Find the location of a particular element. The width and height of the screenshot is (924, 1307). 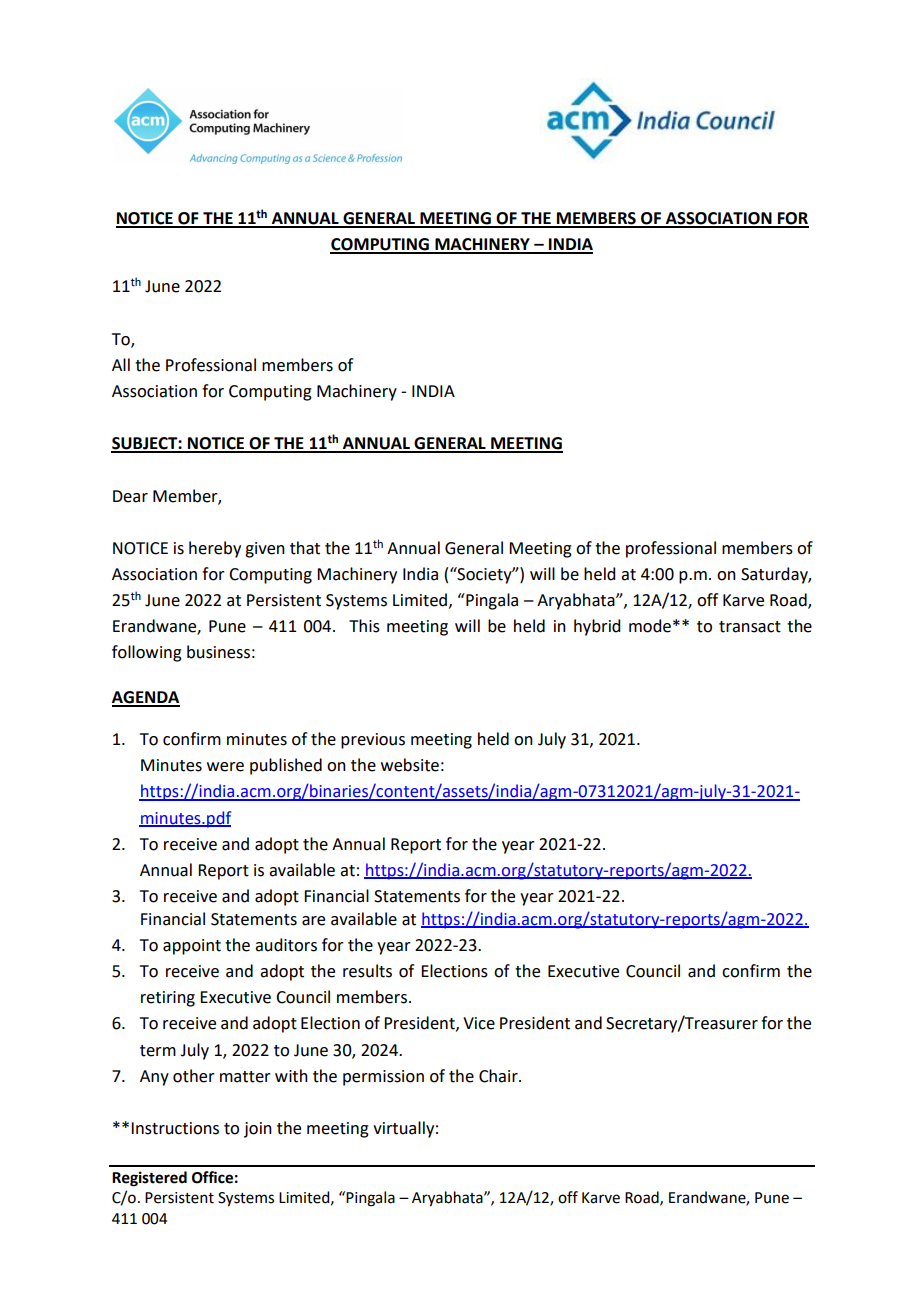

website is located at coordinates (410, 765).
